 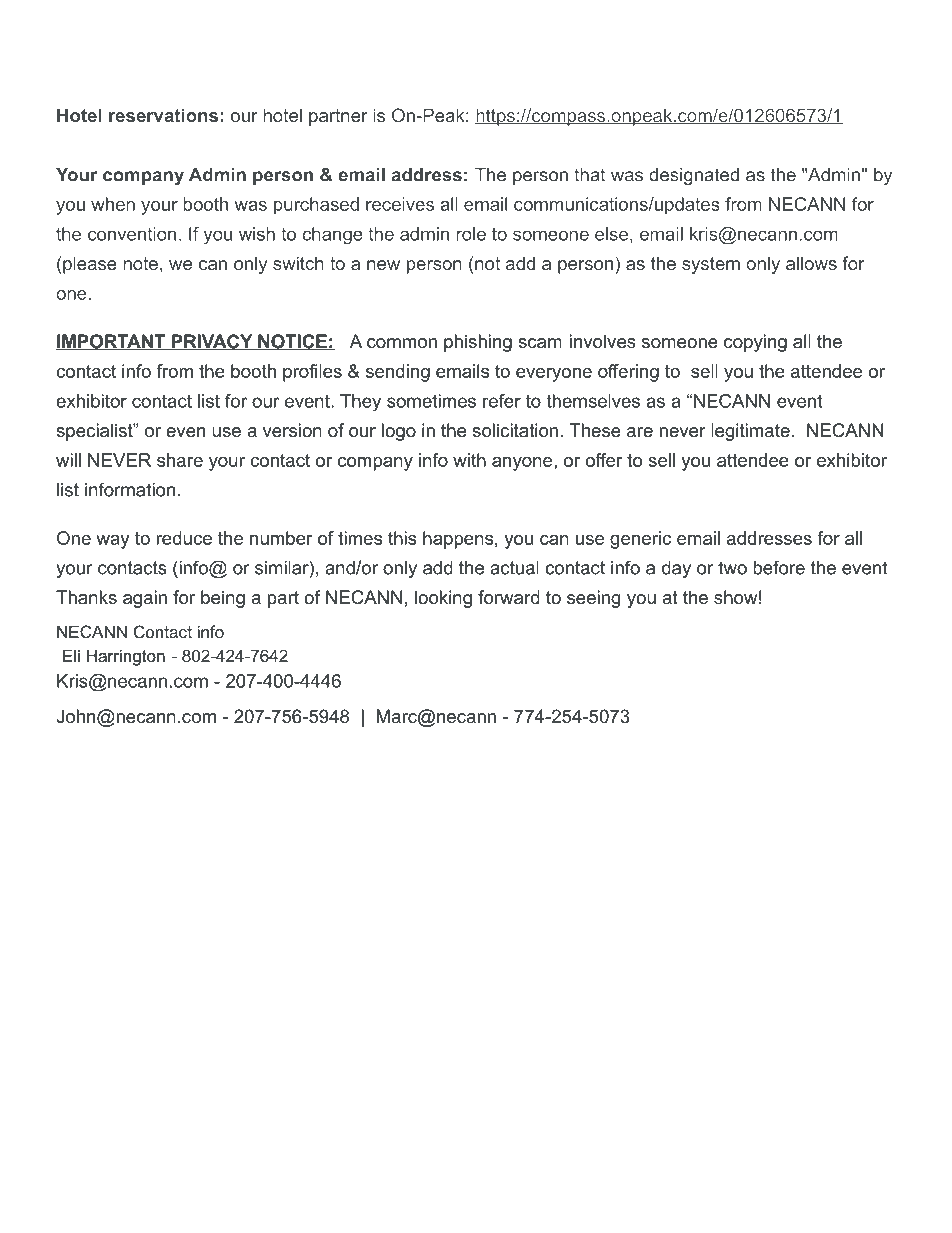 What do you see at coordinates (126, 657) in the document?
I see `Harrington` at bounding box center [126, 657].
